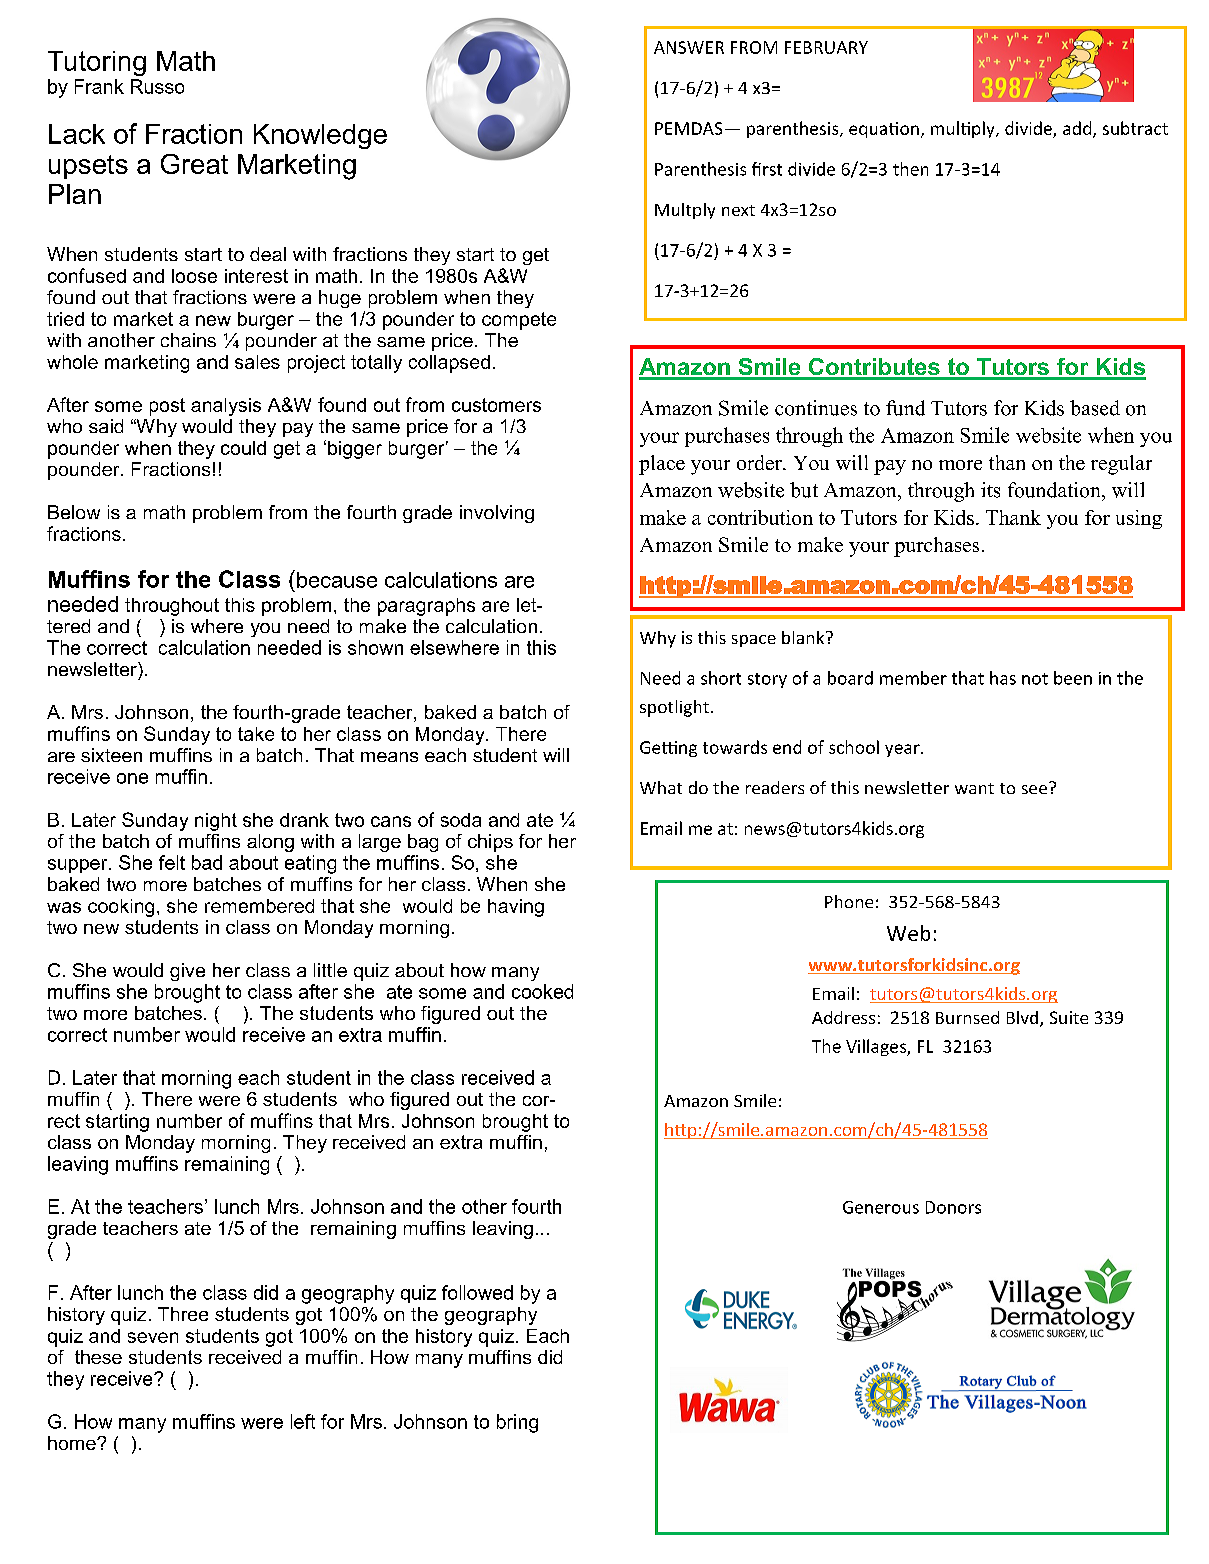  I want to click on bring, so click(517, 1423).
